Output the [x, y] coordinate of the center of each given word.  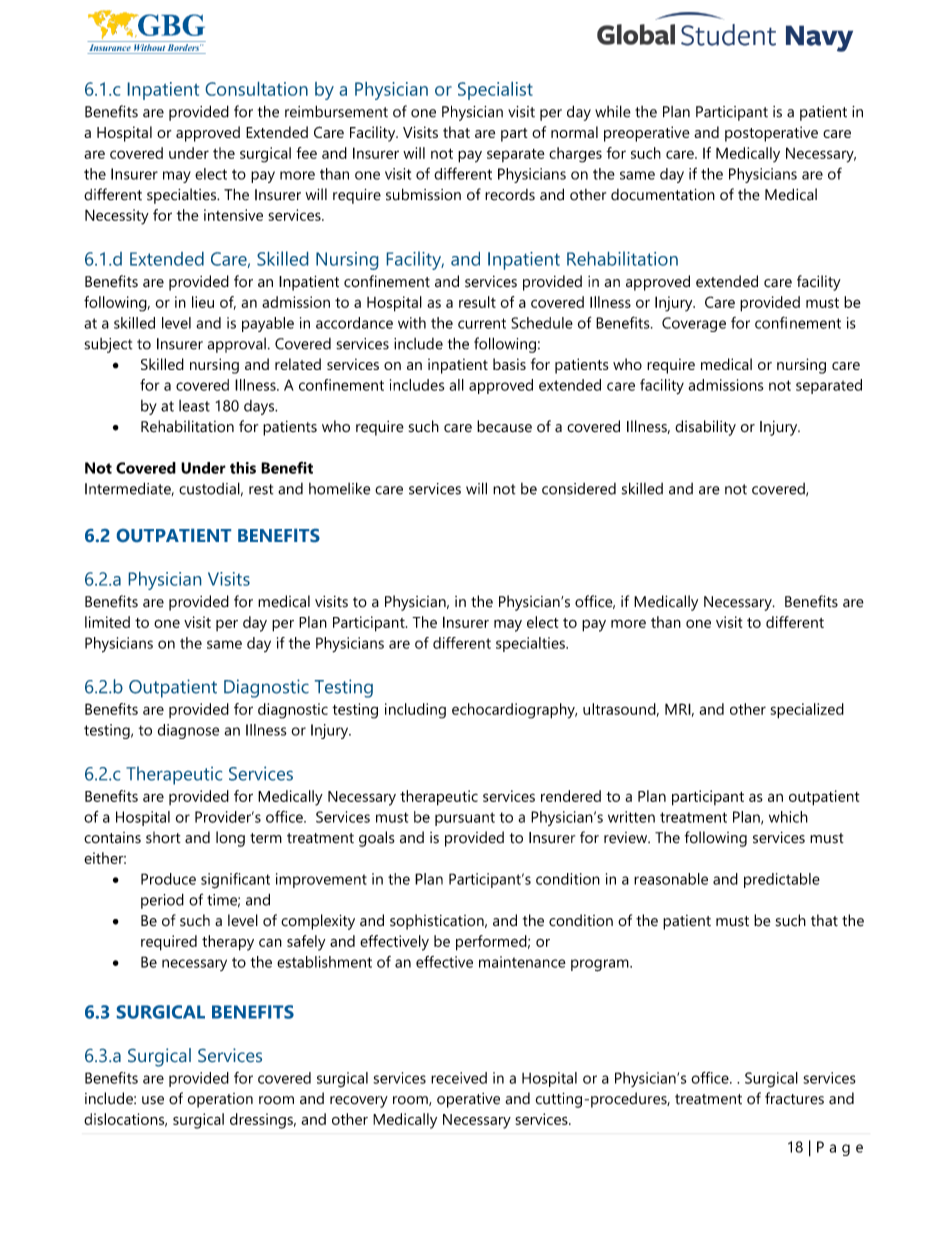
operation [220, 1100]
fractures [794, 1098]
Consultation [257, 89]
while [613, 111]
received [459, 1078]
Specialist [495, 91]
